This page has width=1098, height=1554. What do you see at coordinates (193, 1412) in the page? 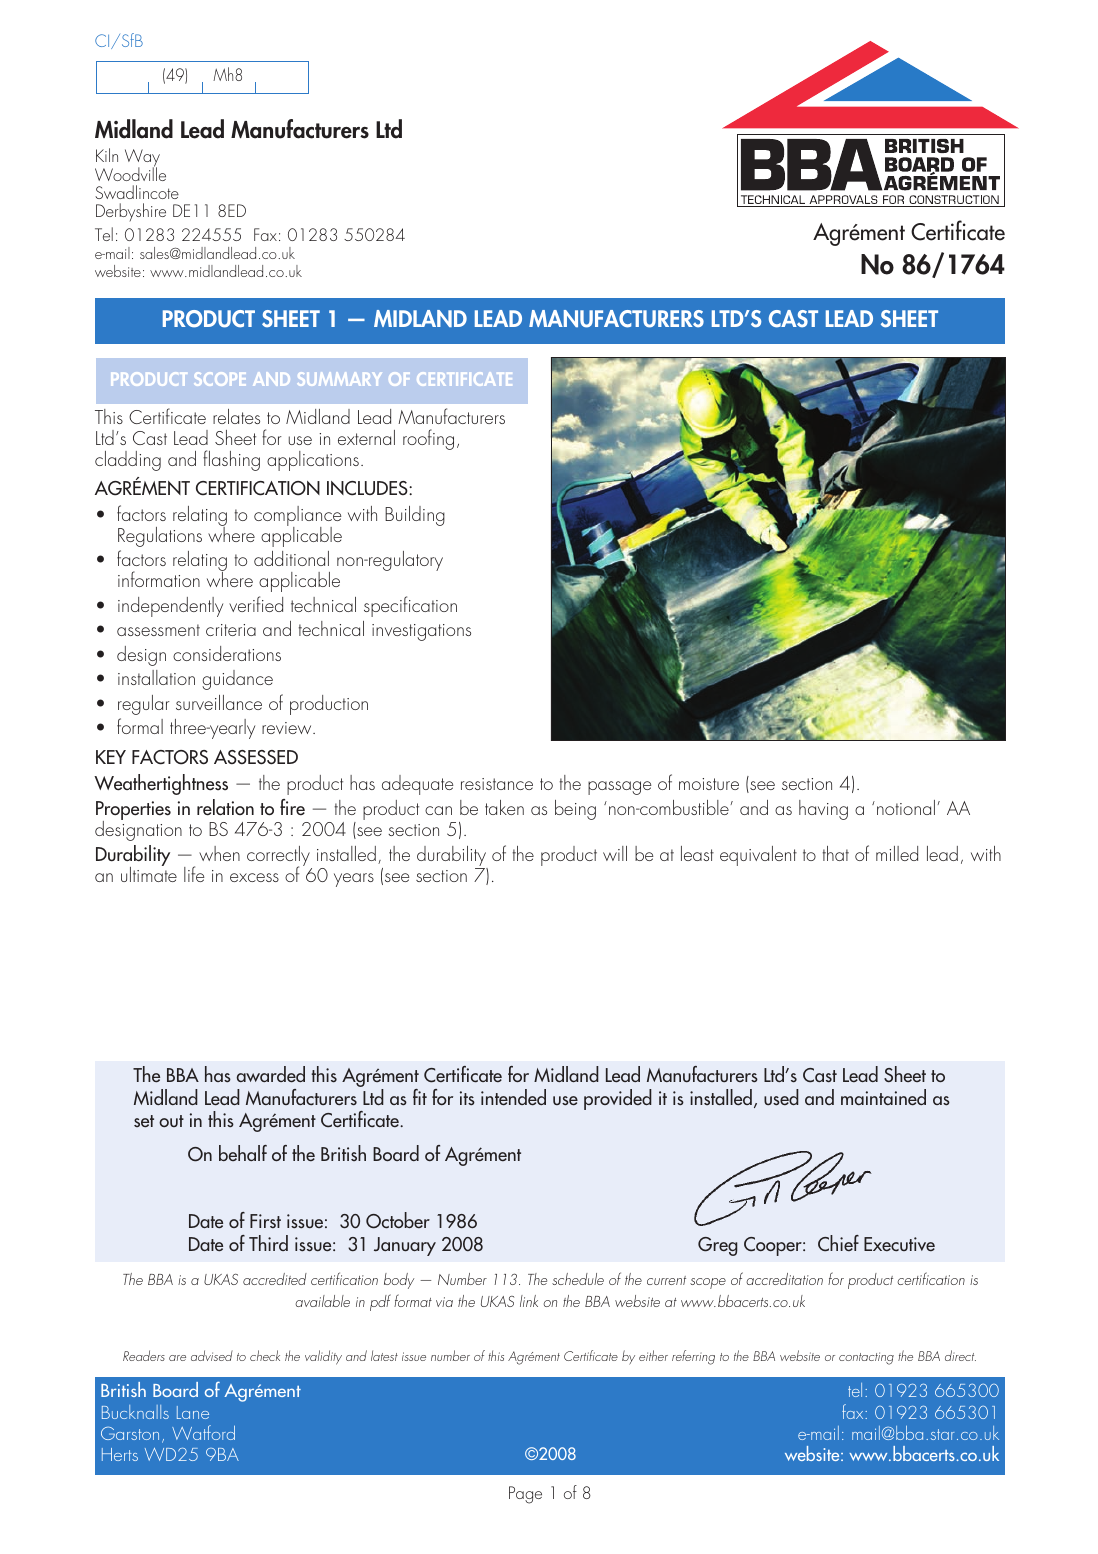
I see `Lane` at bounding box center [193, 1412].
